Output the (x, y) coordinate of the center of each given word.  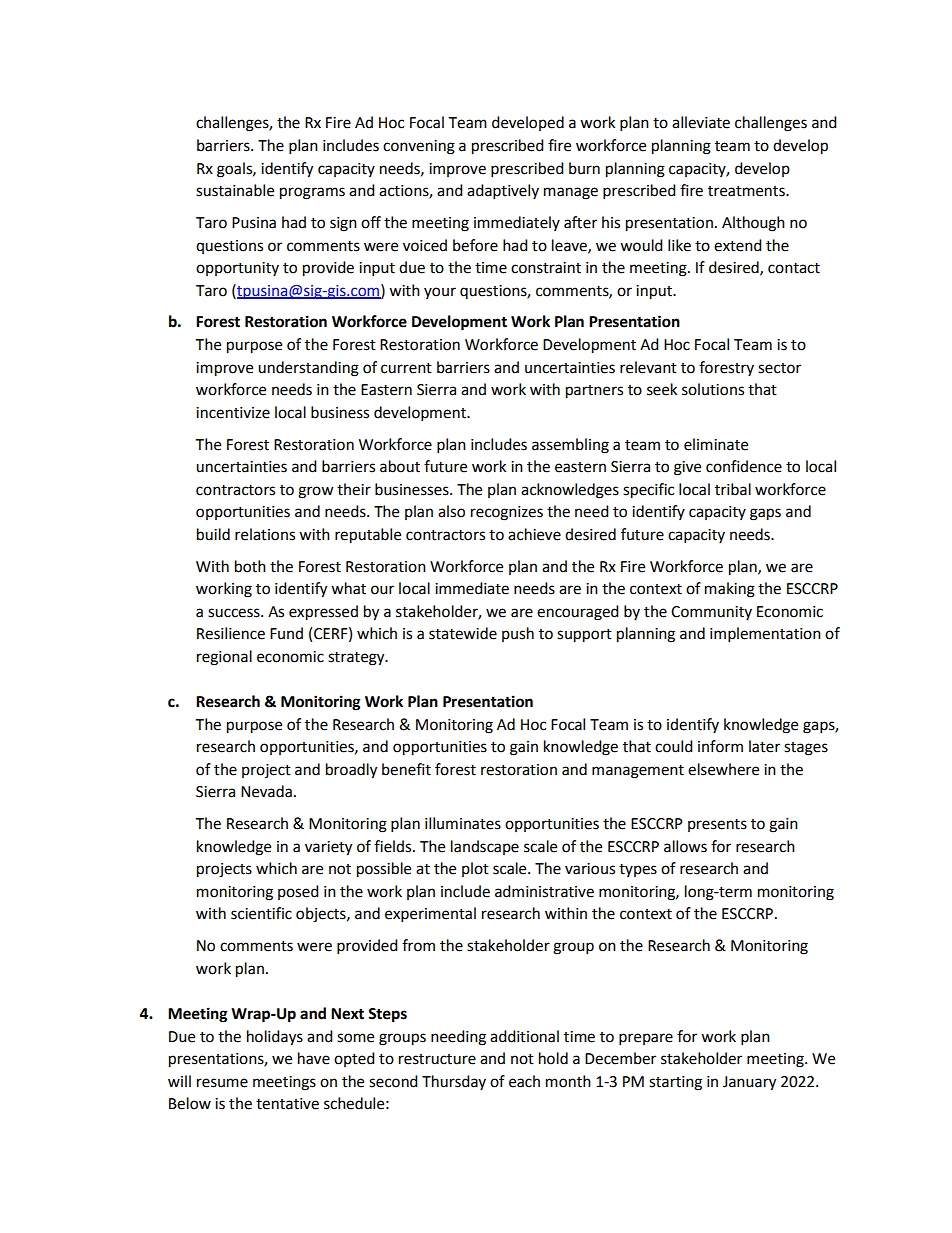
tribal (733, 489)
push (518, 634)
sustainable (235, 190)
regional (224, 658)
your (440, 293)
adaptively (503, 192)
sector (779, 368)
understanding (308, 369)
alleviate (701, 122)
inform (720, 746)
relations (265, 534)
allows (685, 846)
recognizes (507, 513)
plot (475, 869)
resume (222, 1083)
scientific (261, 913)
